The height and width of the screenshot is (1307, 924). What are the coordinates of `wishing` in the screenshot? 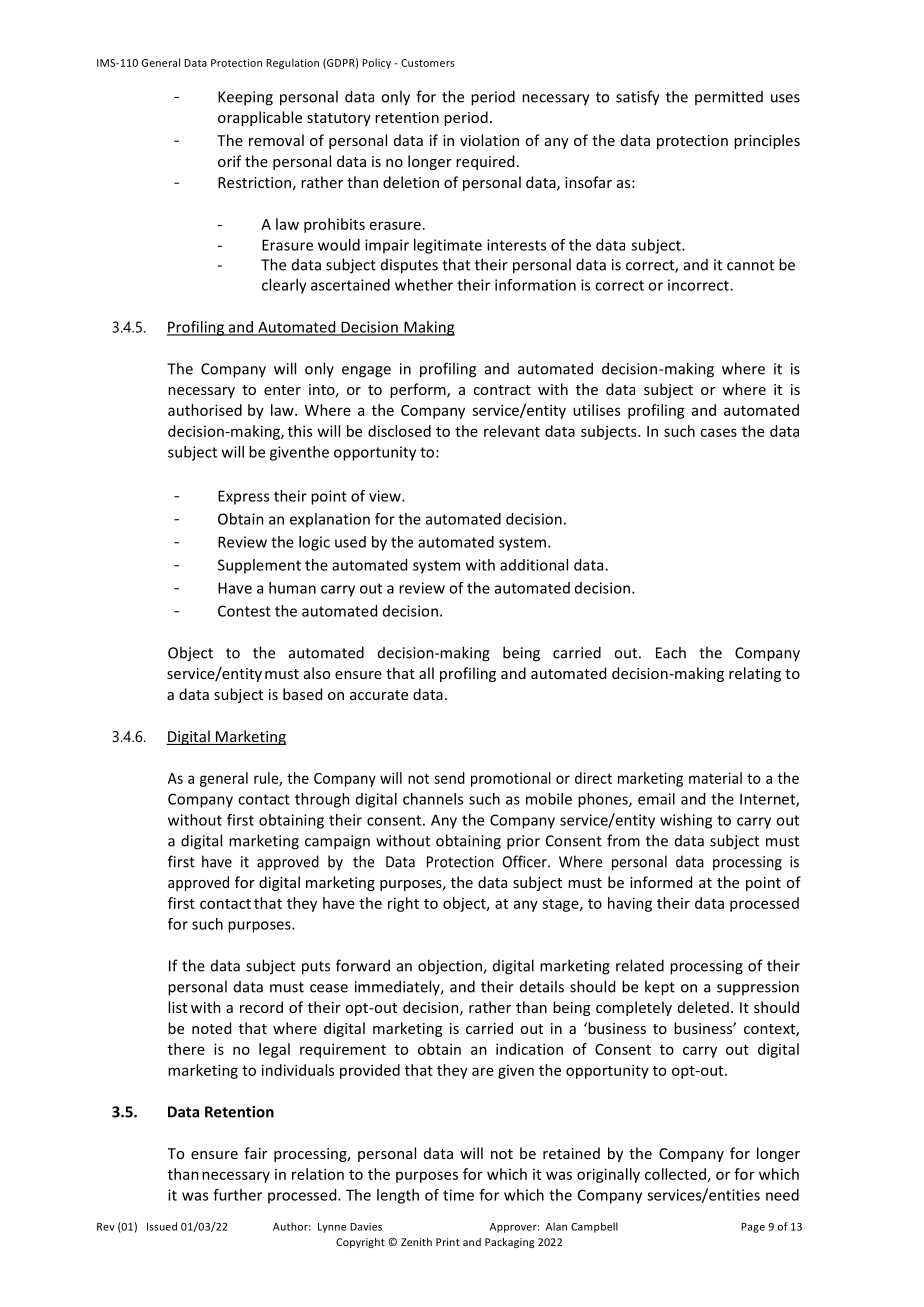 It's located at (686, 821).
